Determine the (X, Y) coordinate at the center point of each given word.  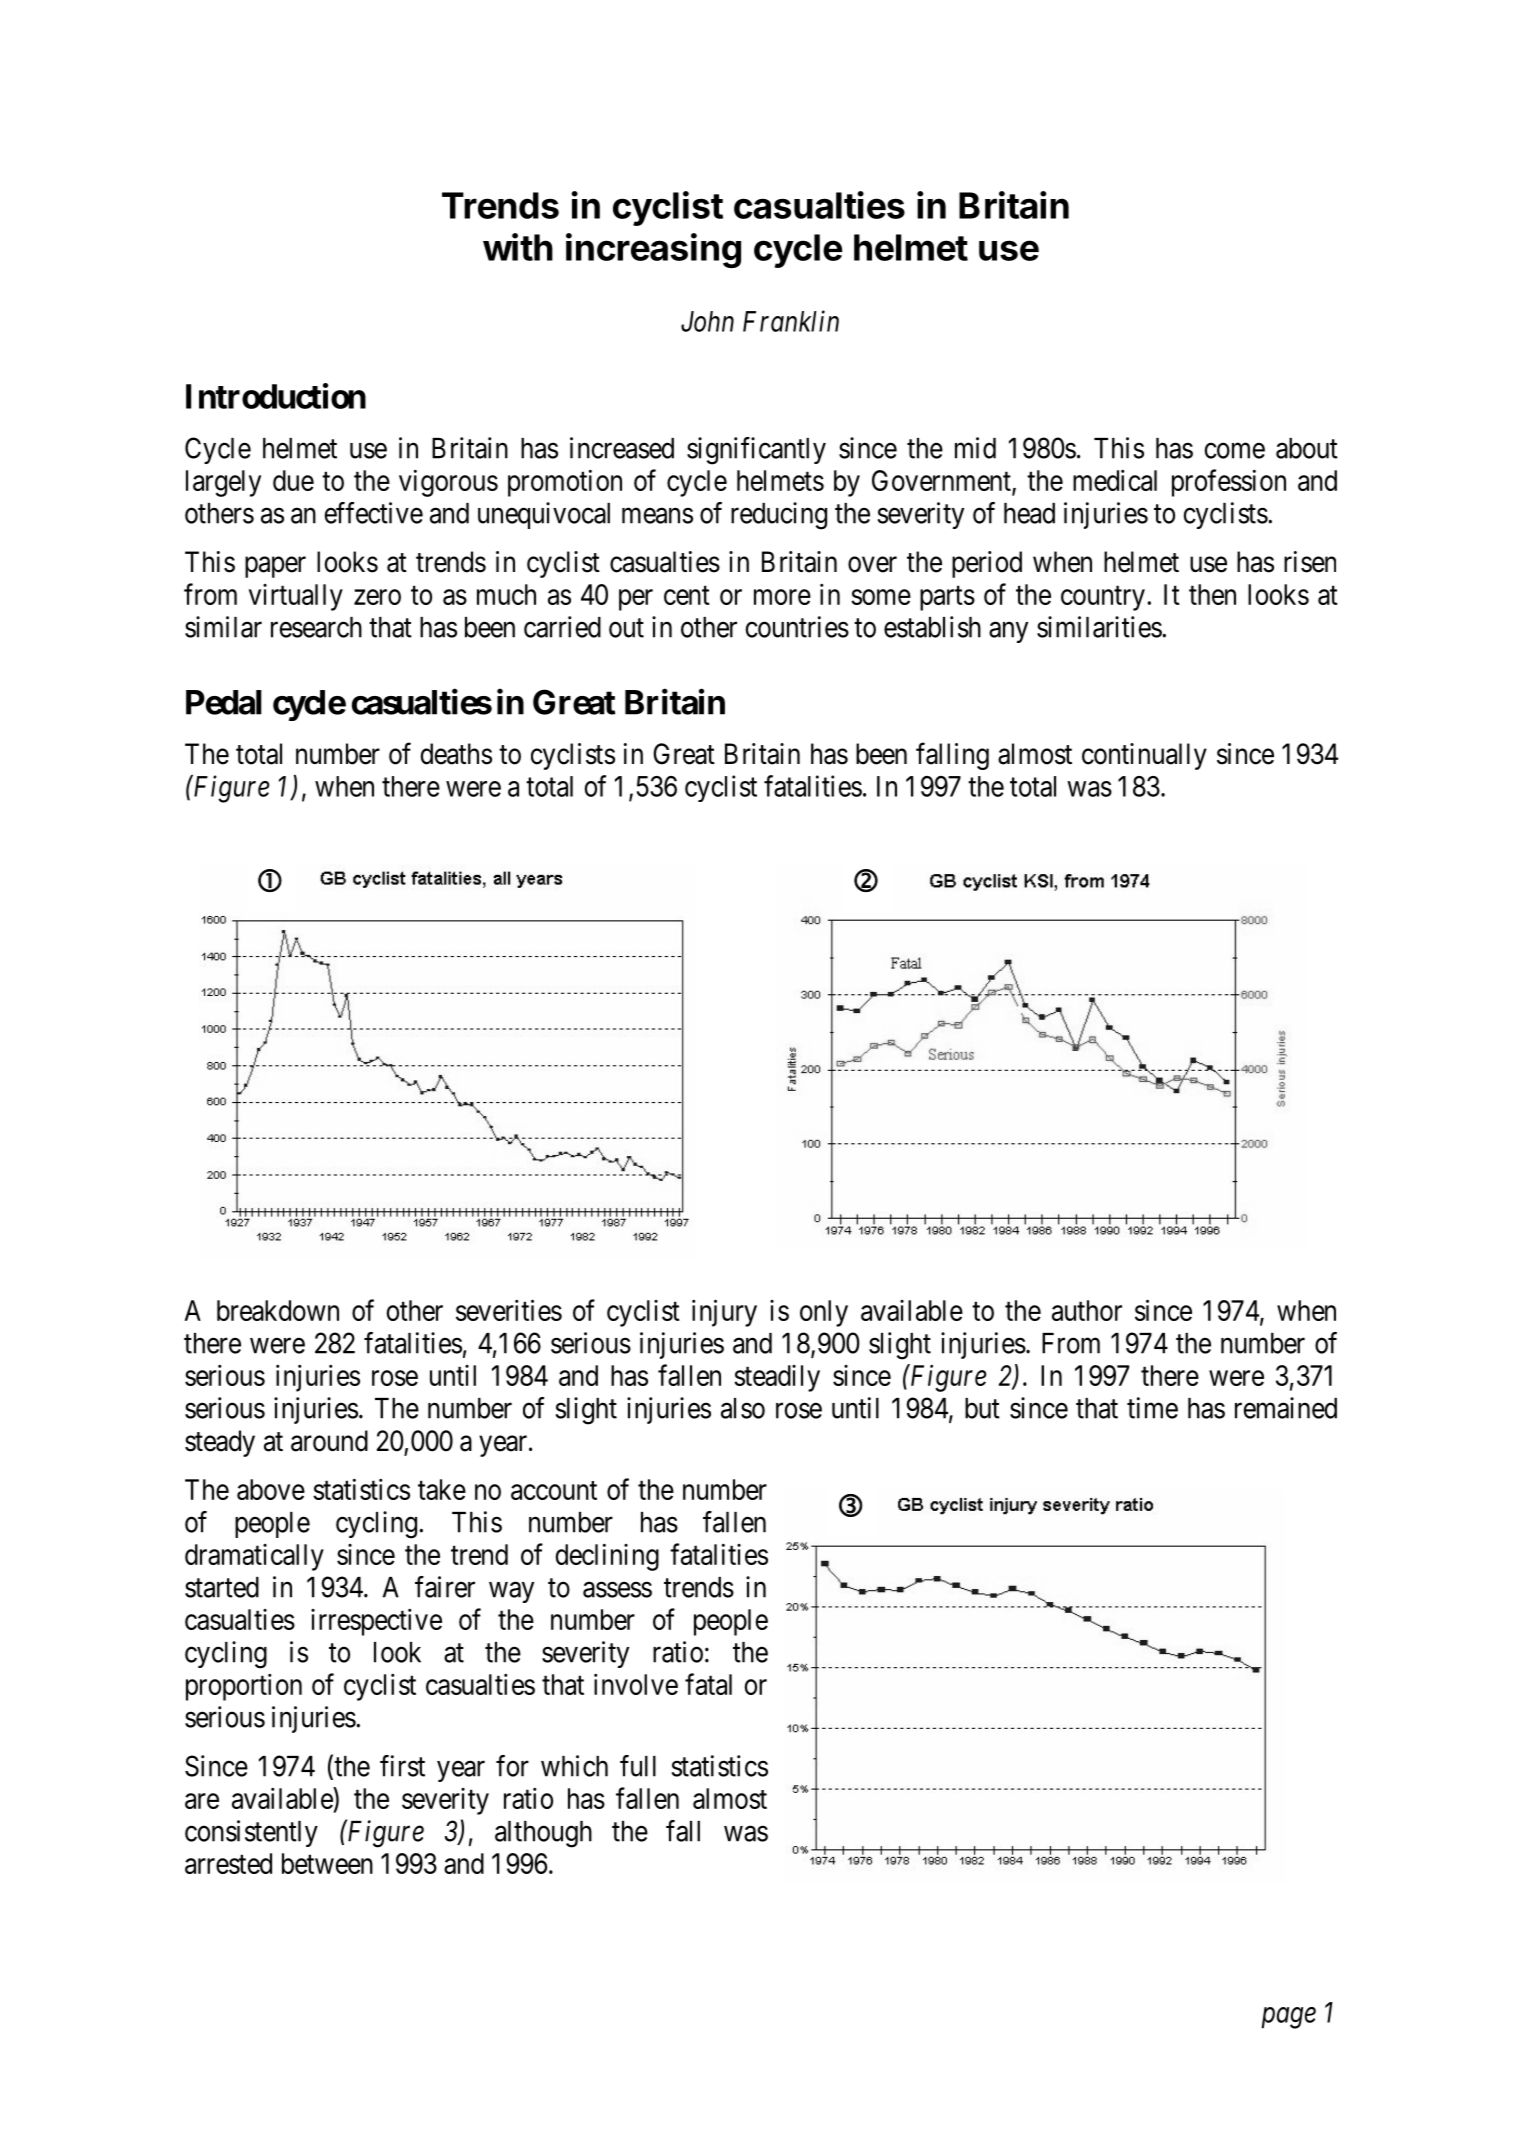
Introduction (276, 396)
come (1234, 451)
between (327, 1863)
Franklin (791, 321)
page (1288, 2018)
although (543, 1834)
